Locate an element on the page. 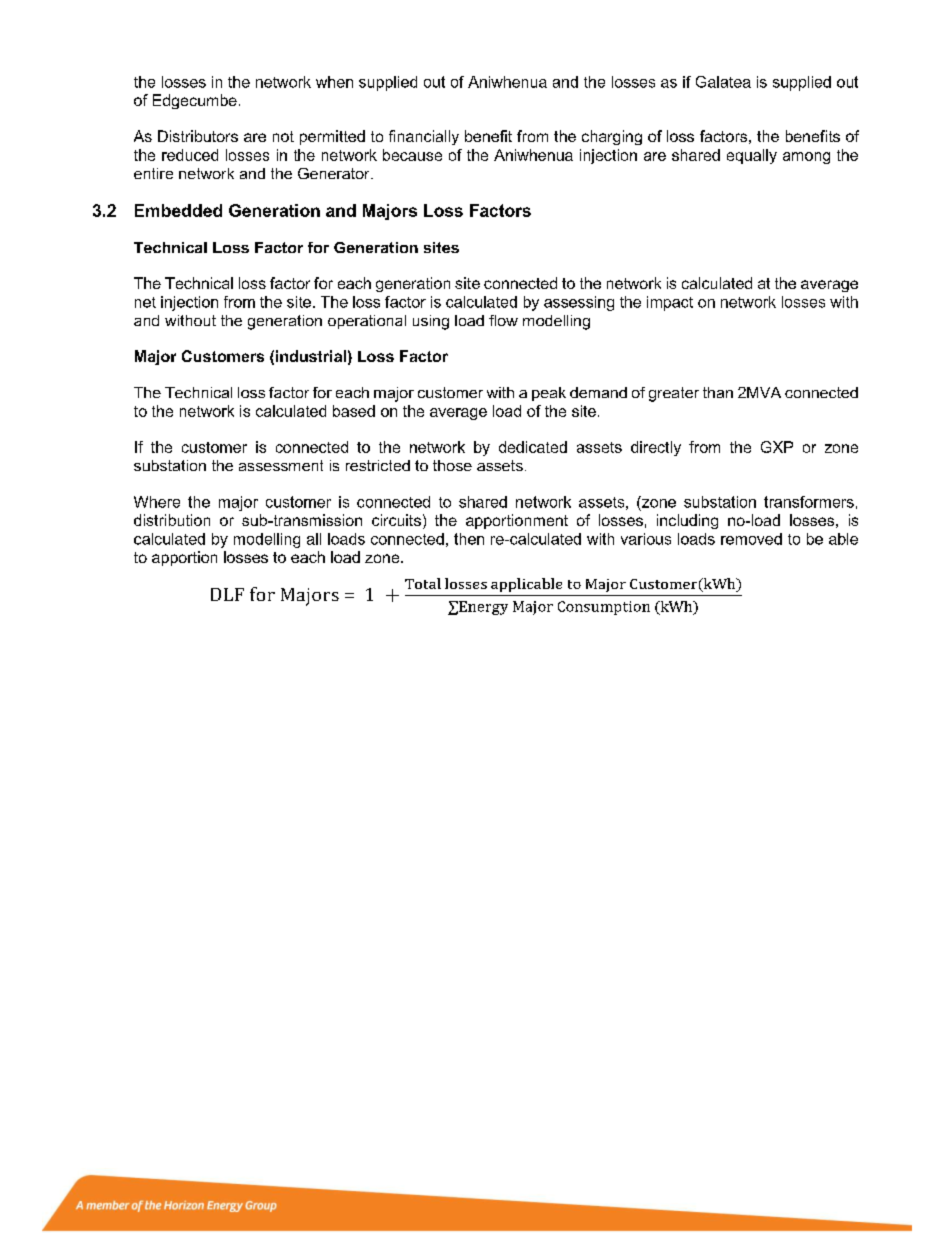  dedicated is located at coordinates (533, 447).
